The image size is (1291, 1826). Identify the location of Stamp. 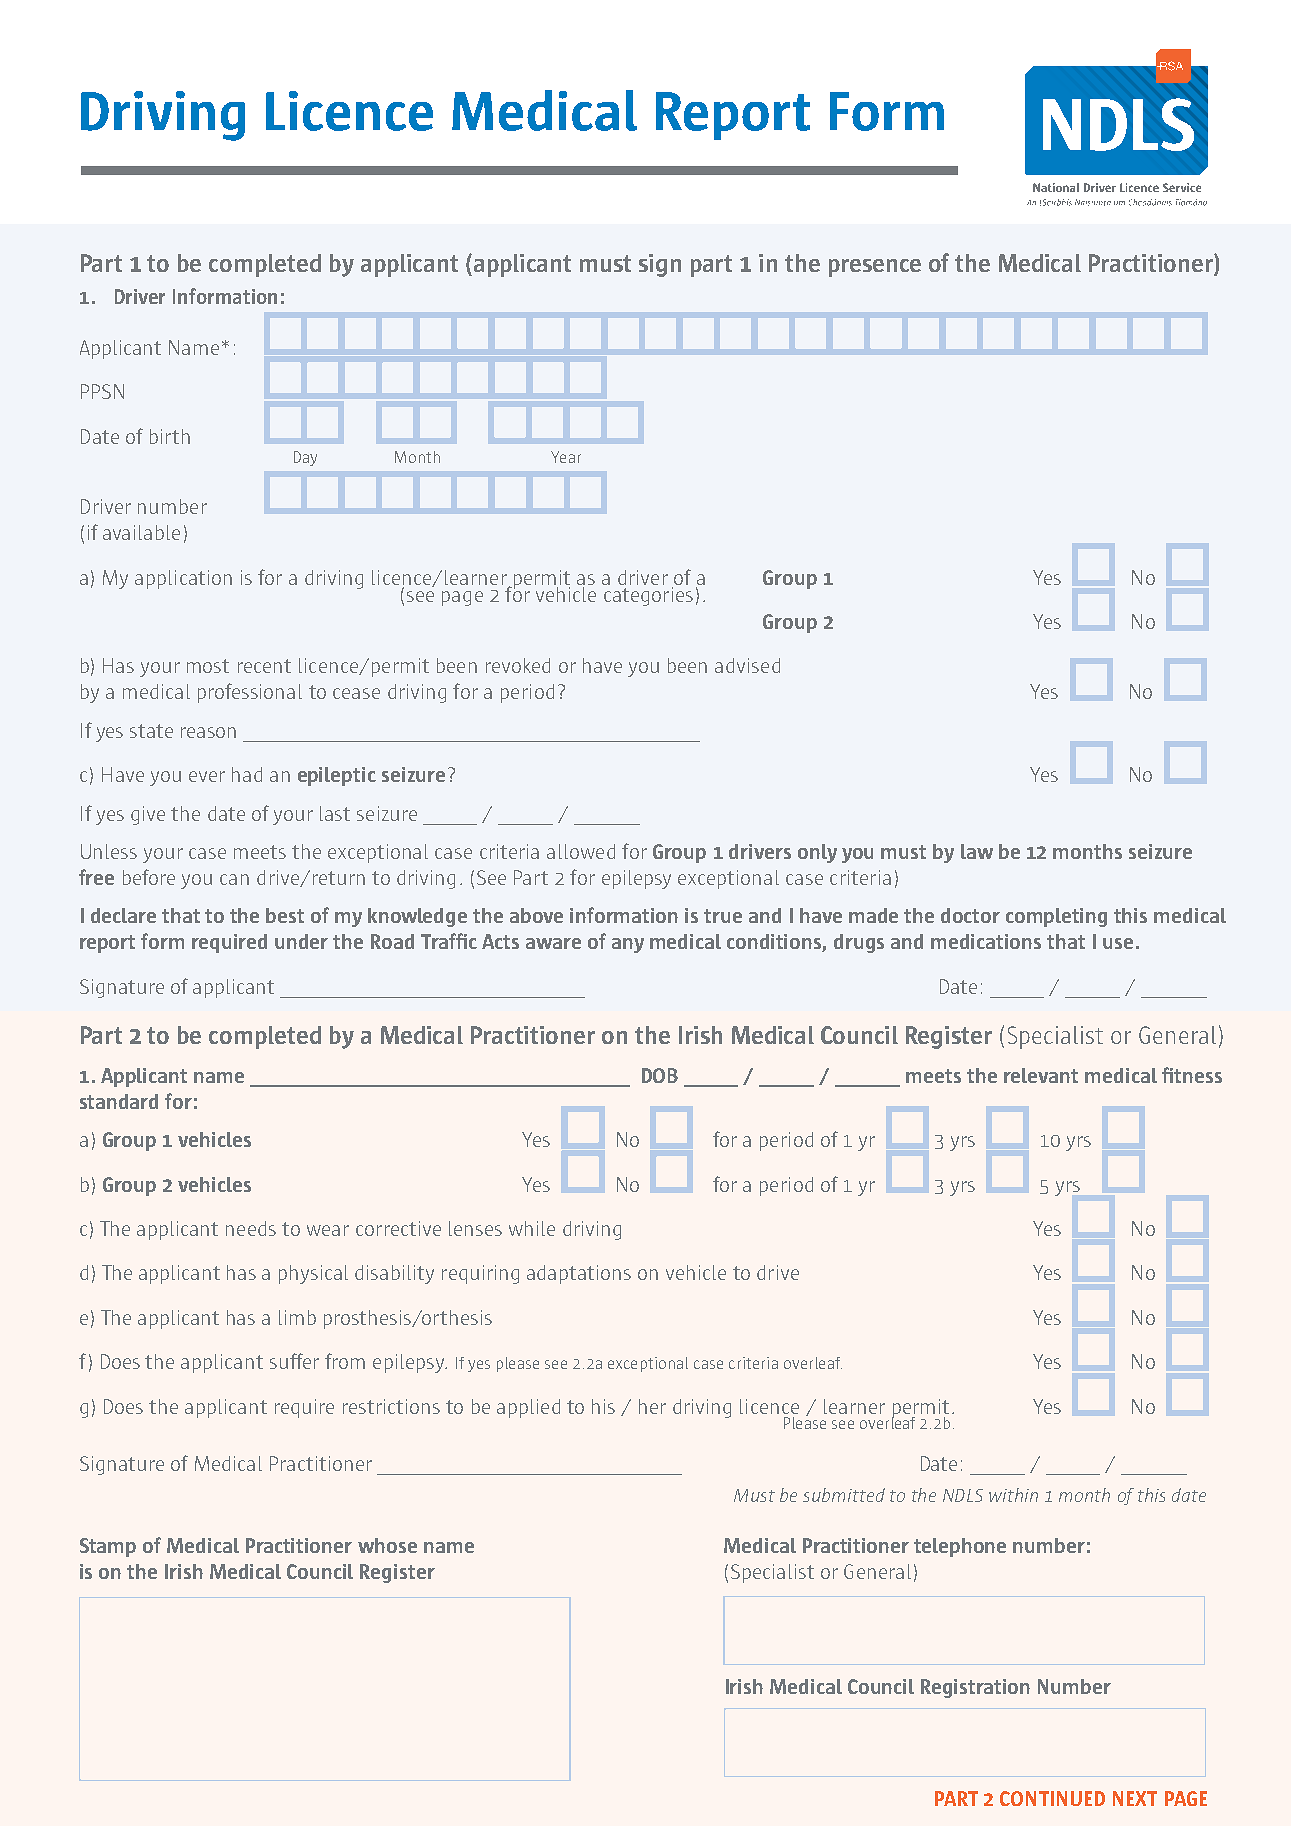
(108, 1547).
